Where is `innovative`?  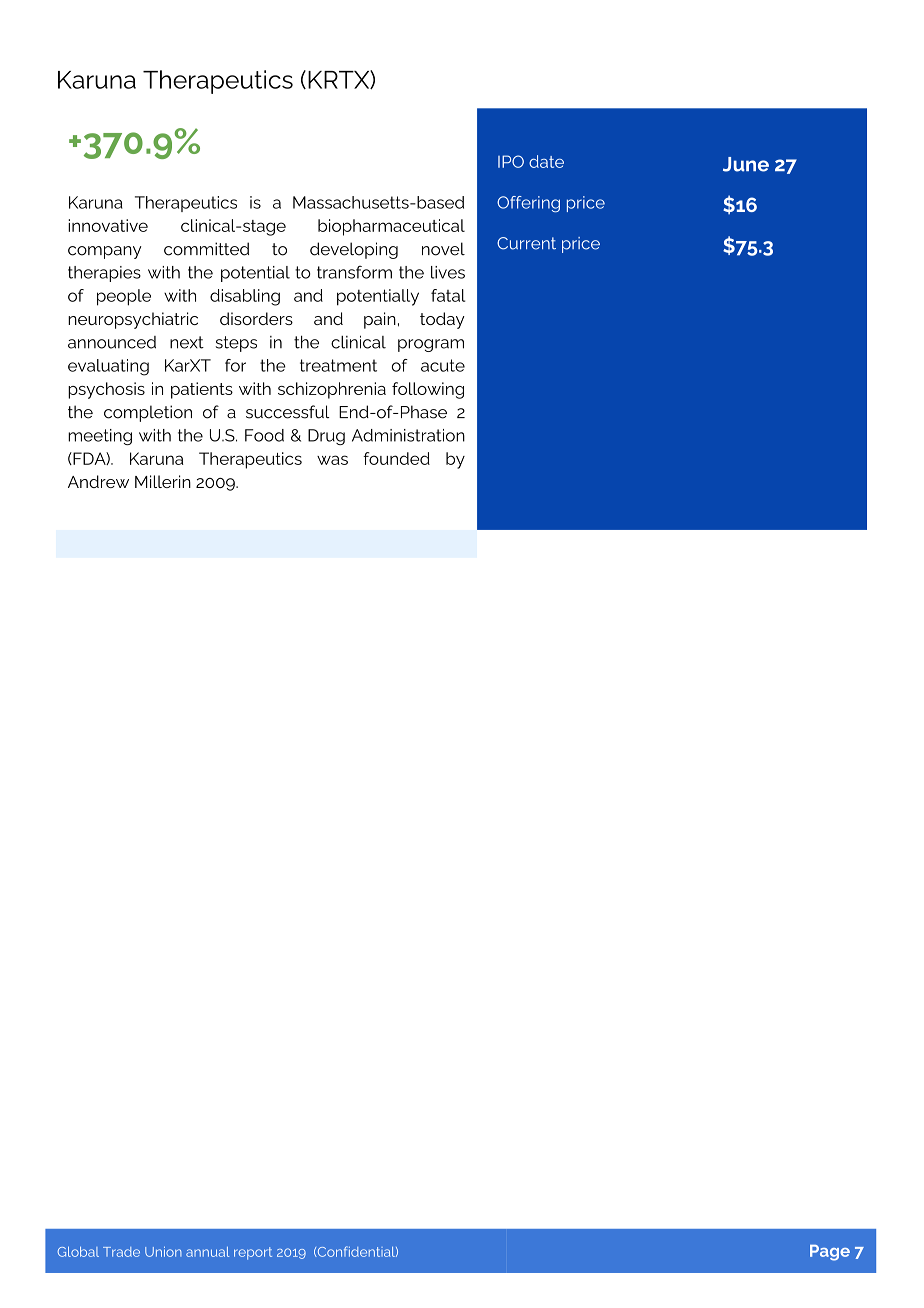
innovative is located at coordinates (108, 225).
